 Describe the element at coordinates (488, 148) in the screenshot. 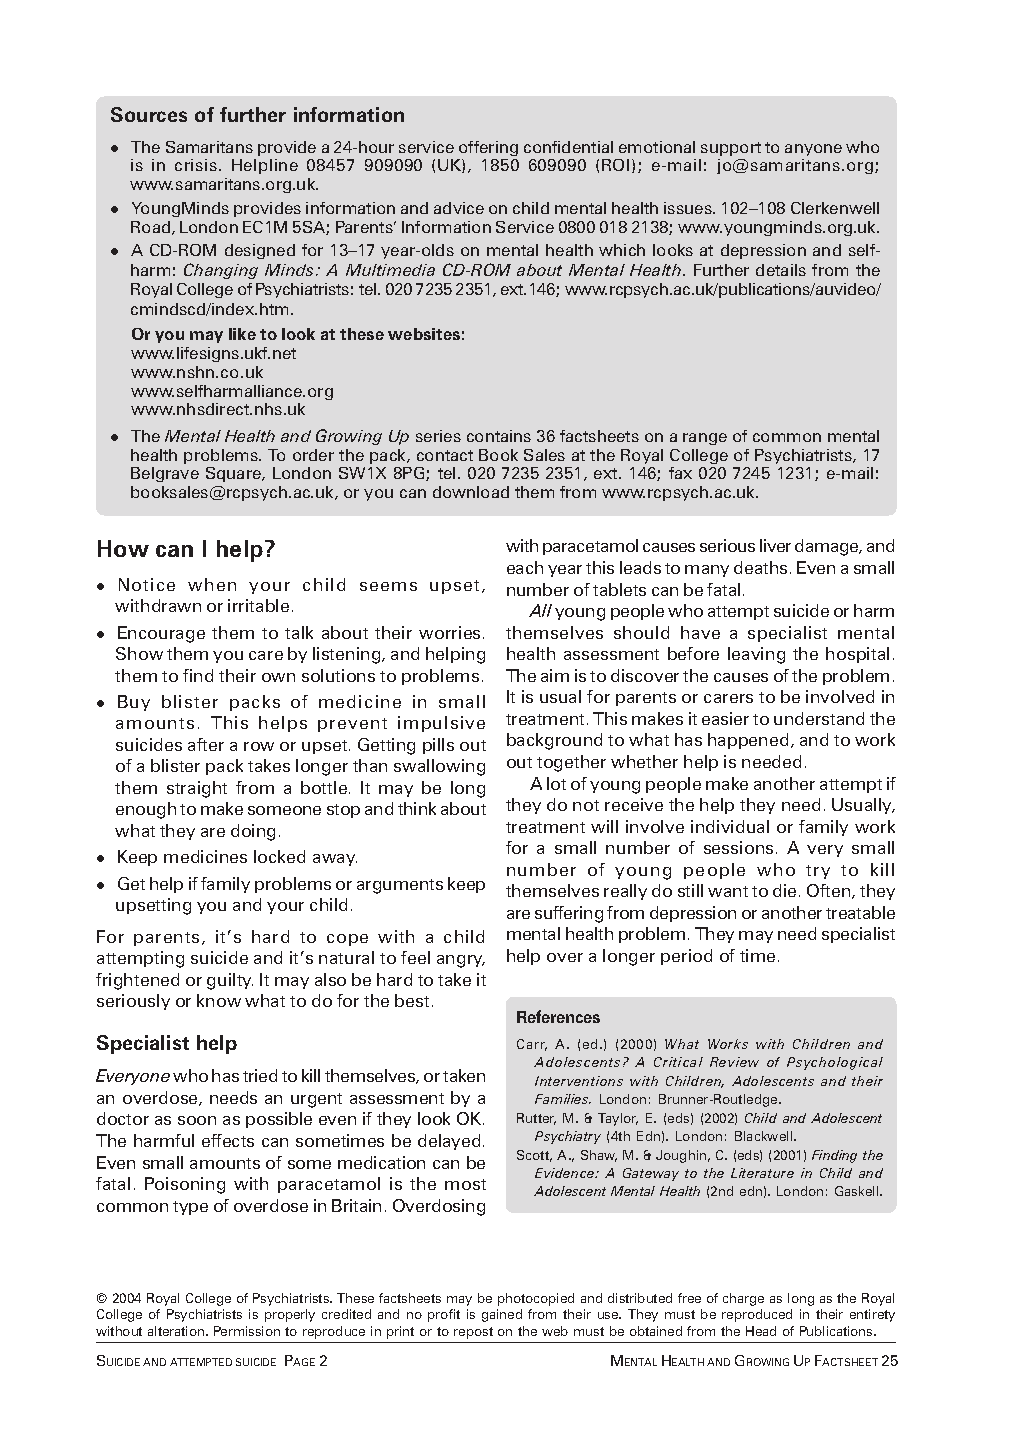

I see `offering` at that location.
